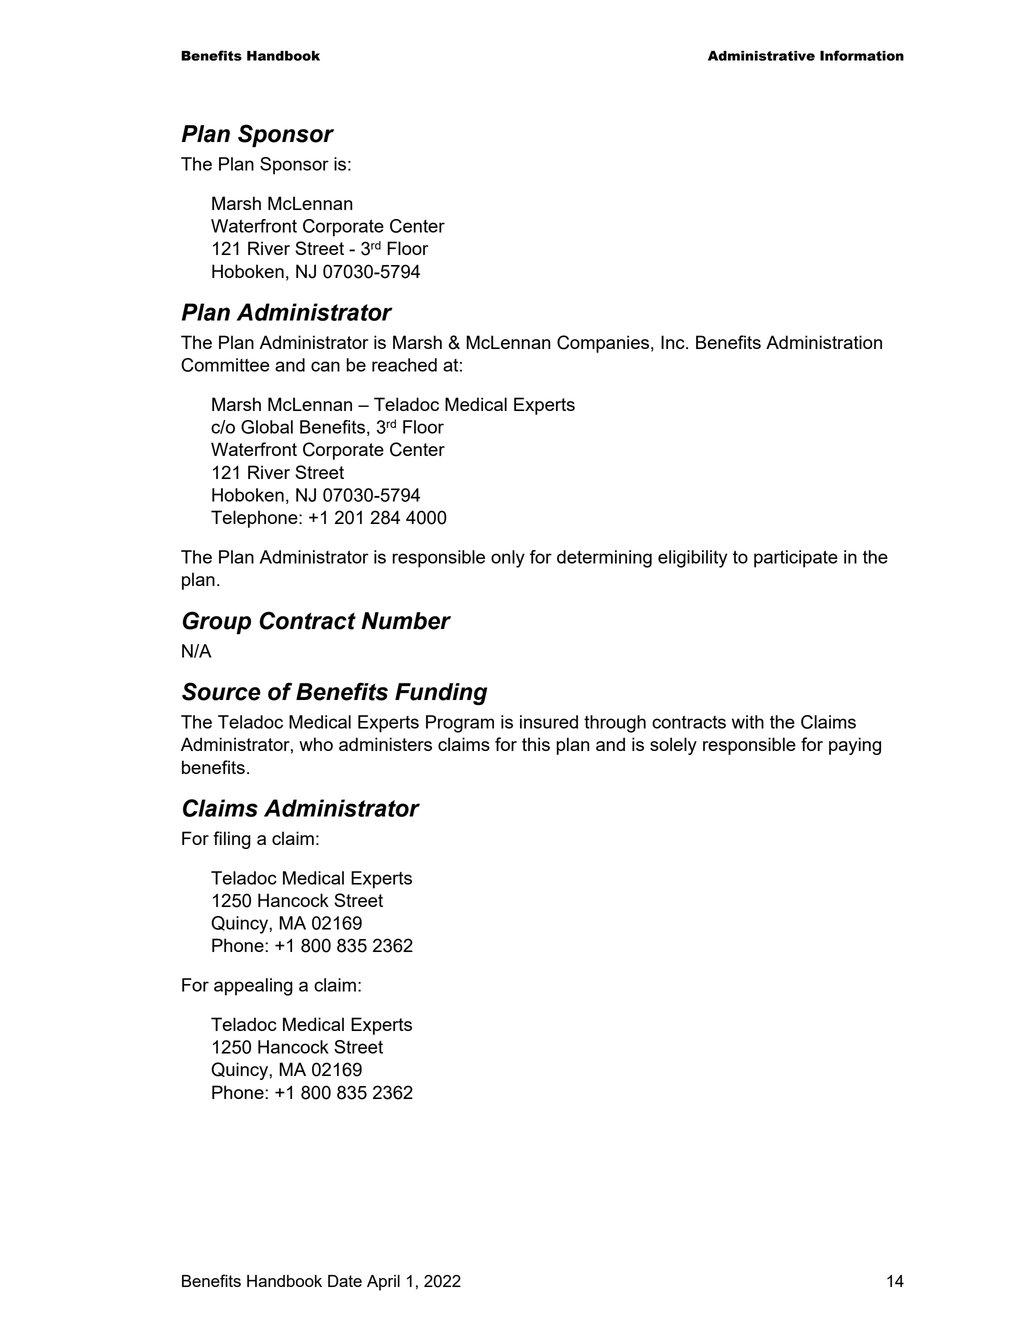 The height and width of the screenshot is (1327, 1025). What do you see at coordinates (508, 559) in the screenshot?
I see `only` at bounding box center [508, 559].
